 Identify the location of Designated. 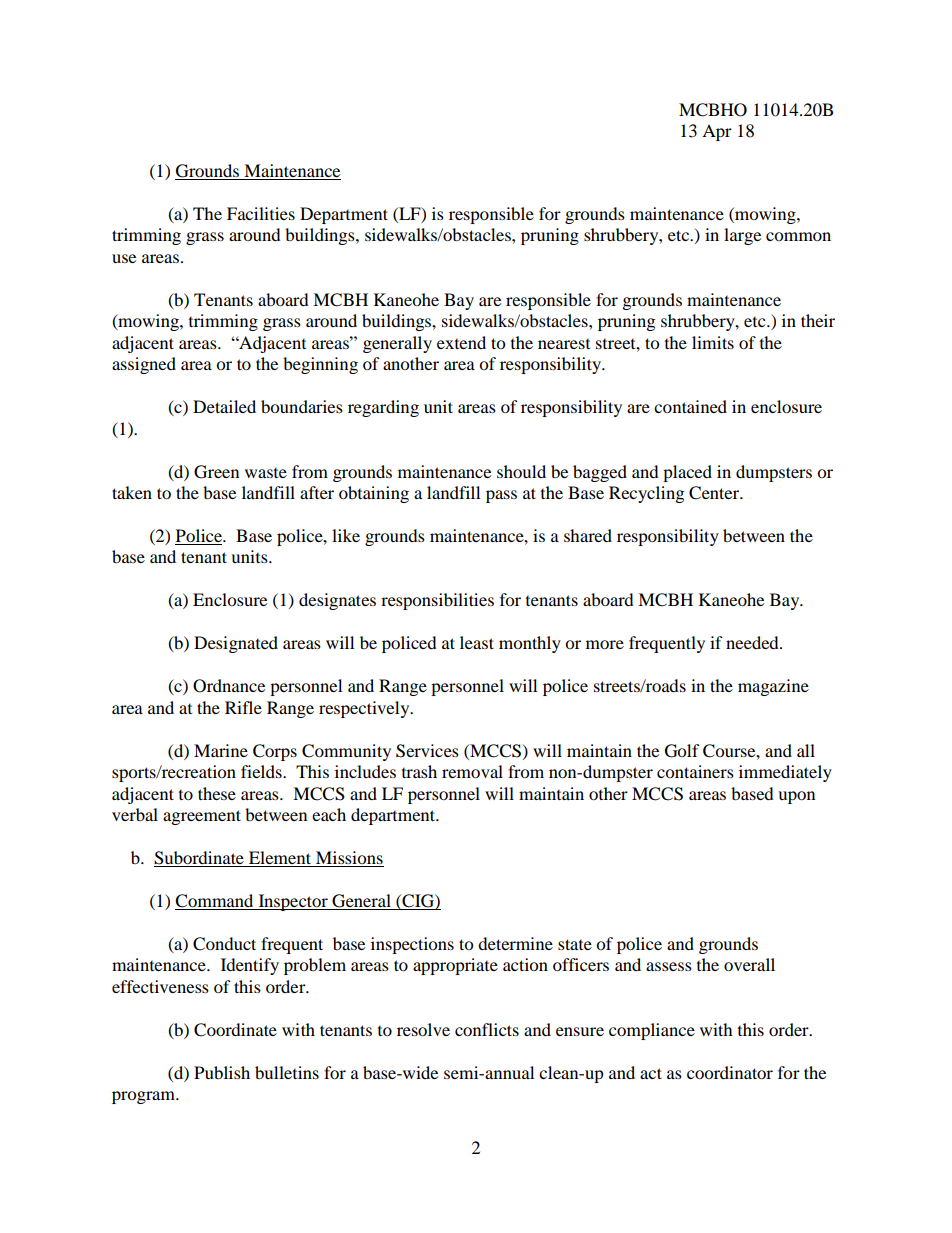
(236, 644).
